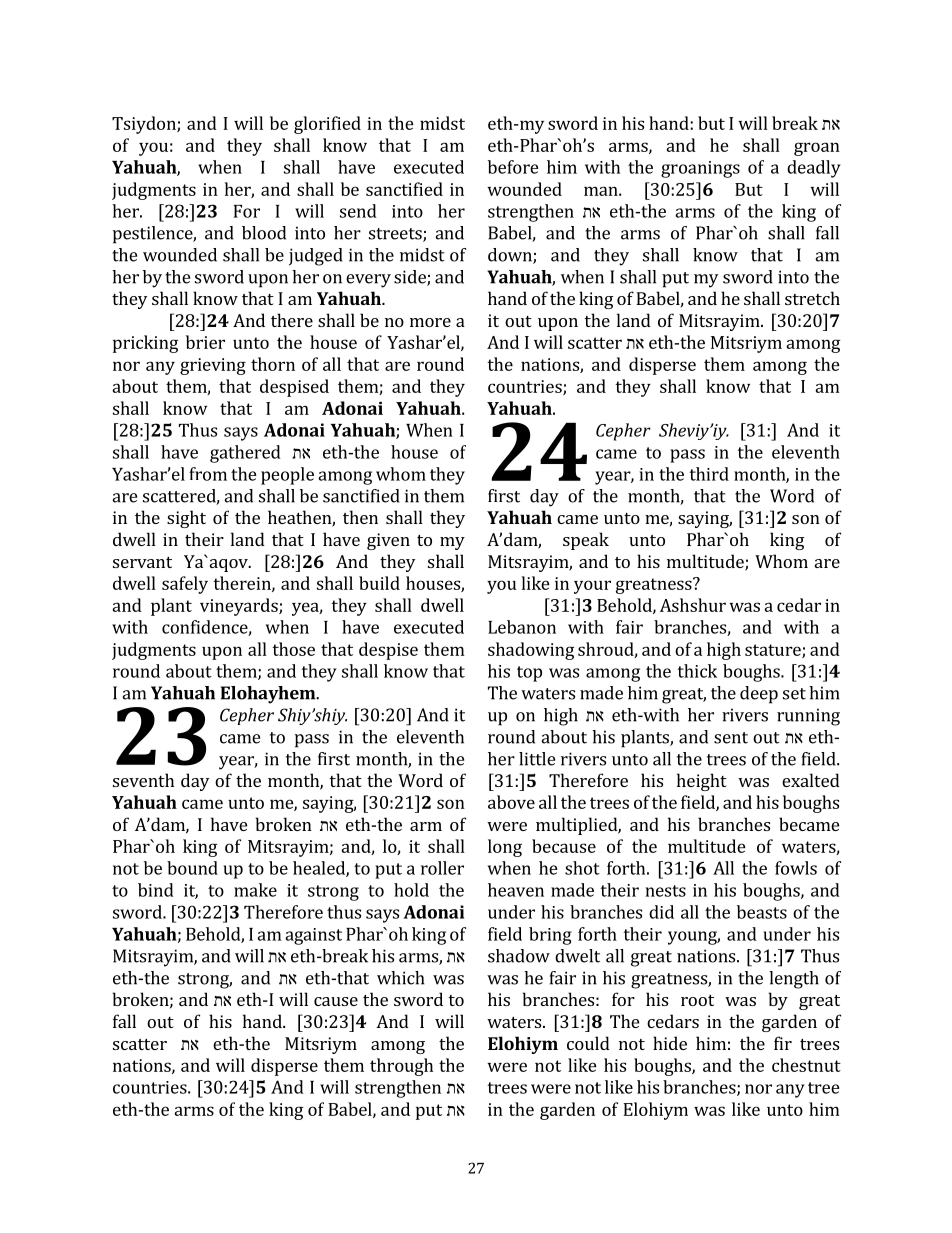 The image size is (952, 1233). What do you see at coordinates (522, 627) in the page?
I see `Lebanon` at bounding box center [522, 627].
